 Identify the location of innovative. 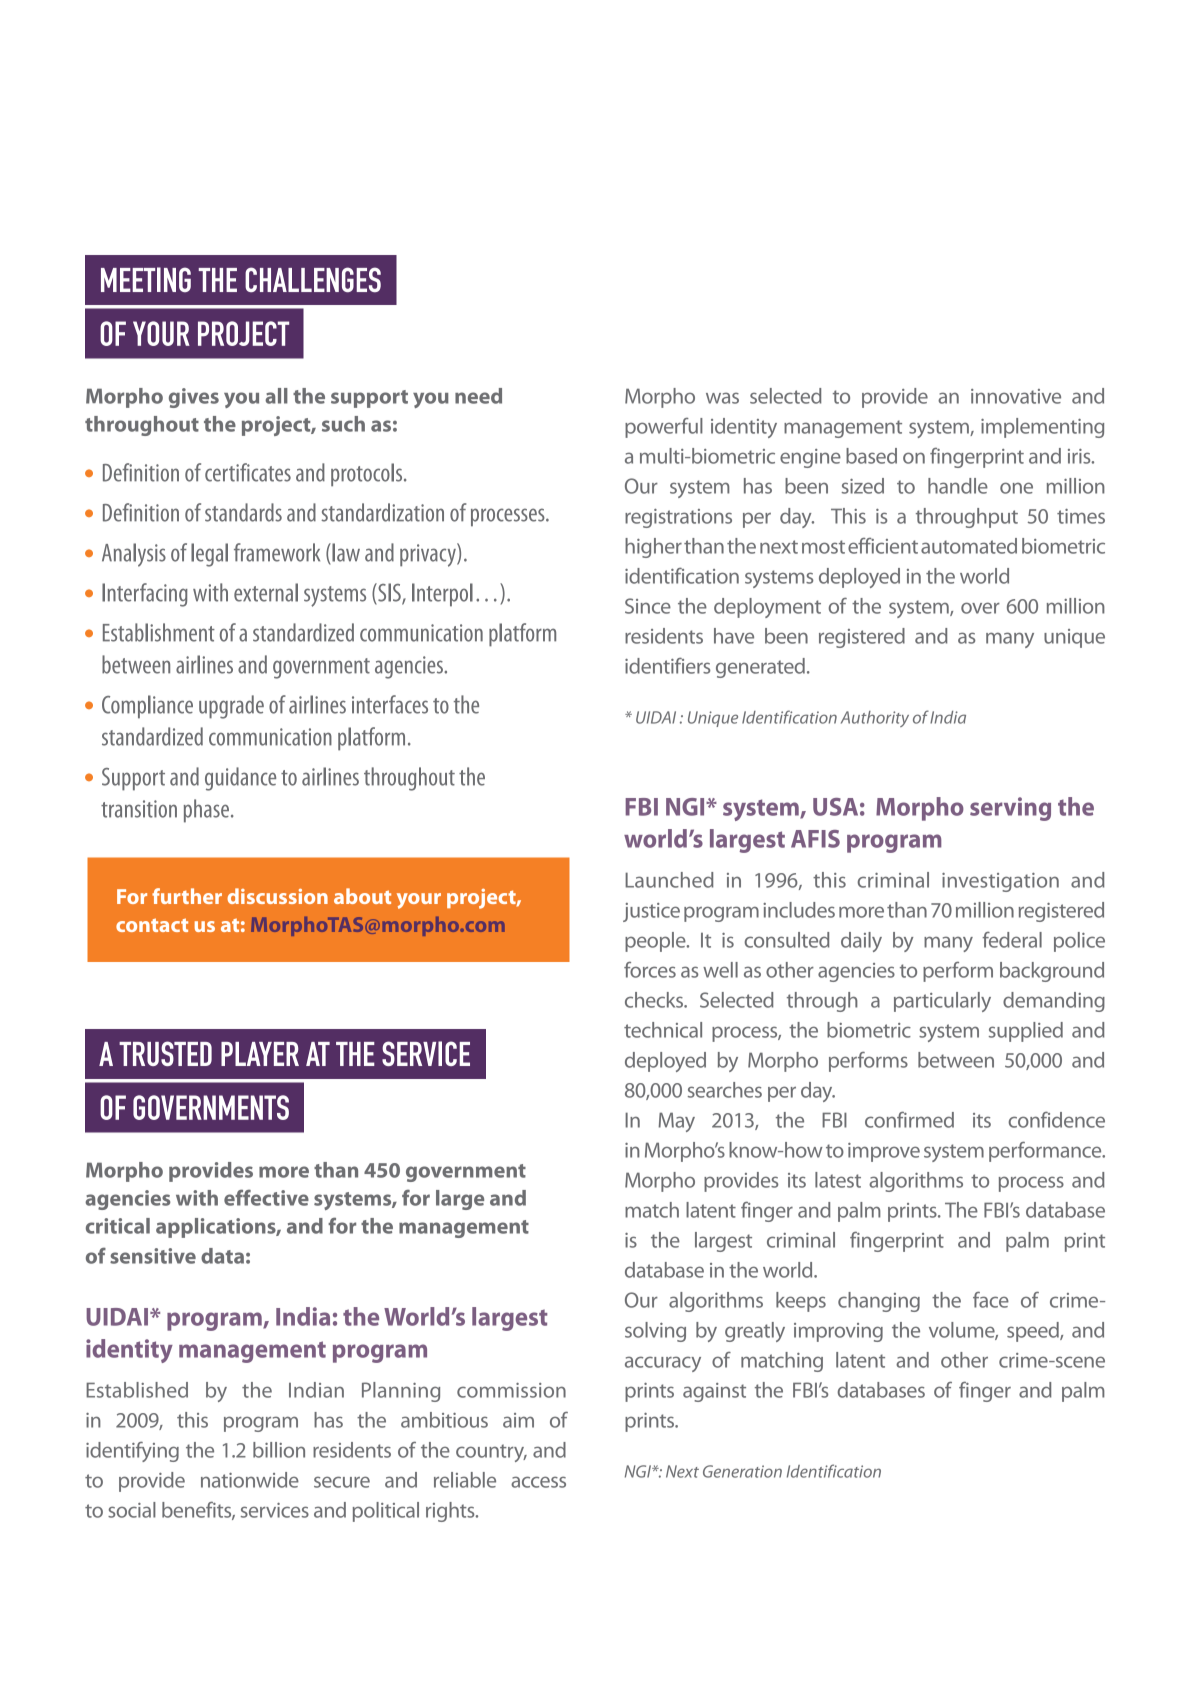
(1016, 396).
